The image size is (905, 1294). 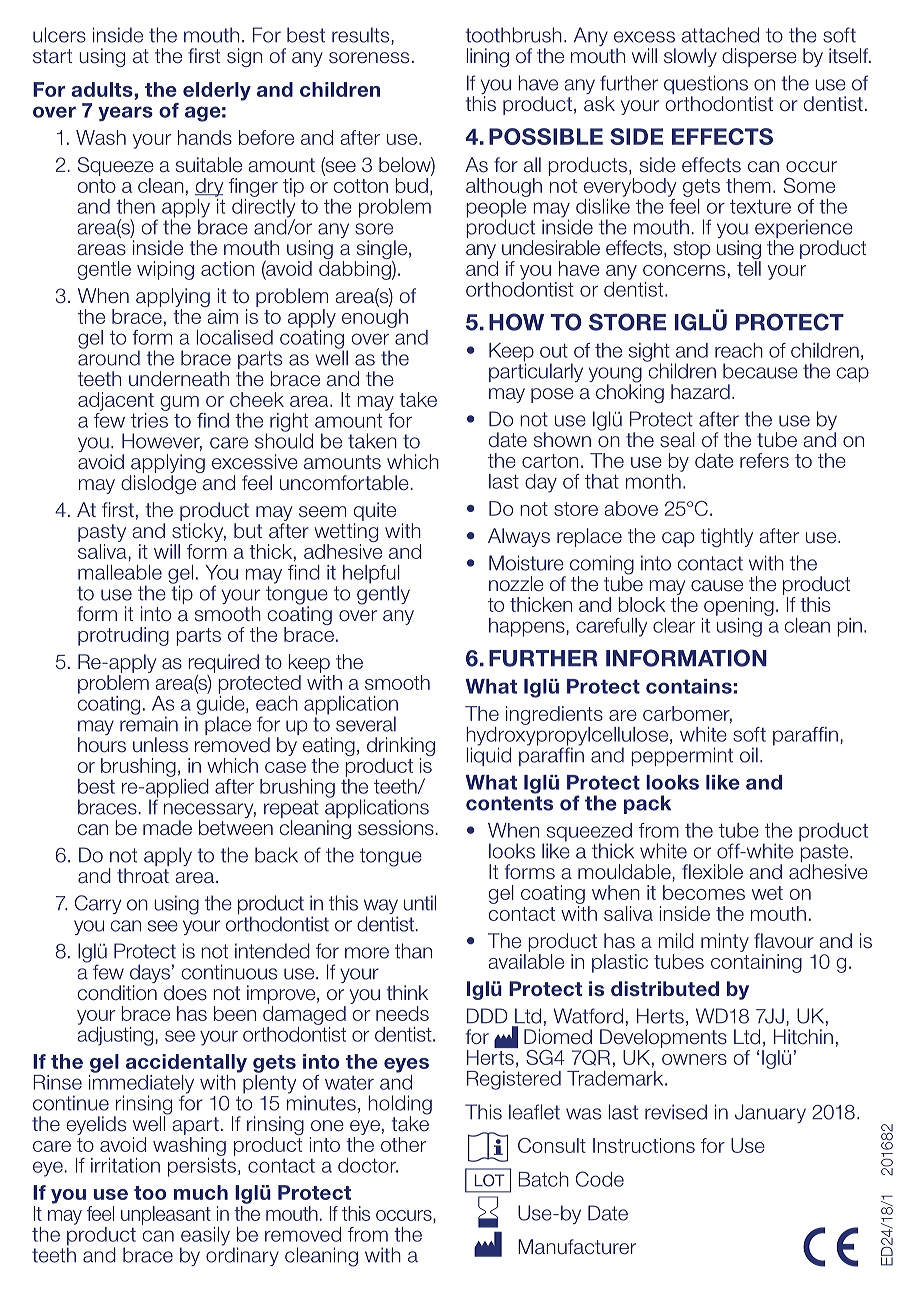 What do you see at coordinates (102, 89) in the screenshot?
I see `adults` at bounding box center [102, 89].
